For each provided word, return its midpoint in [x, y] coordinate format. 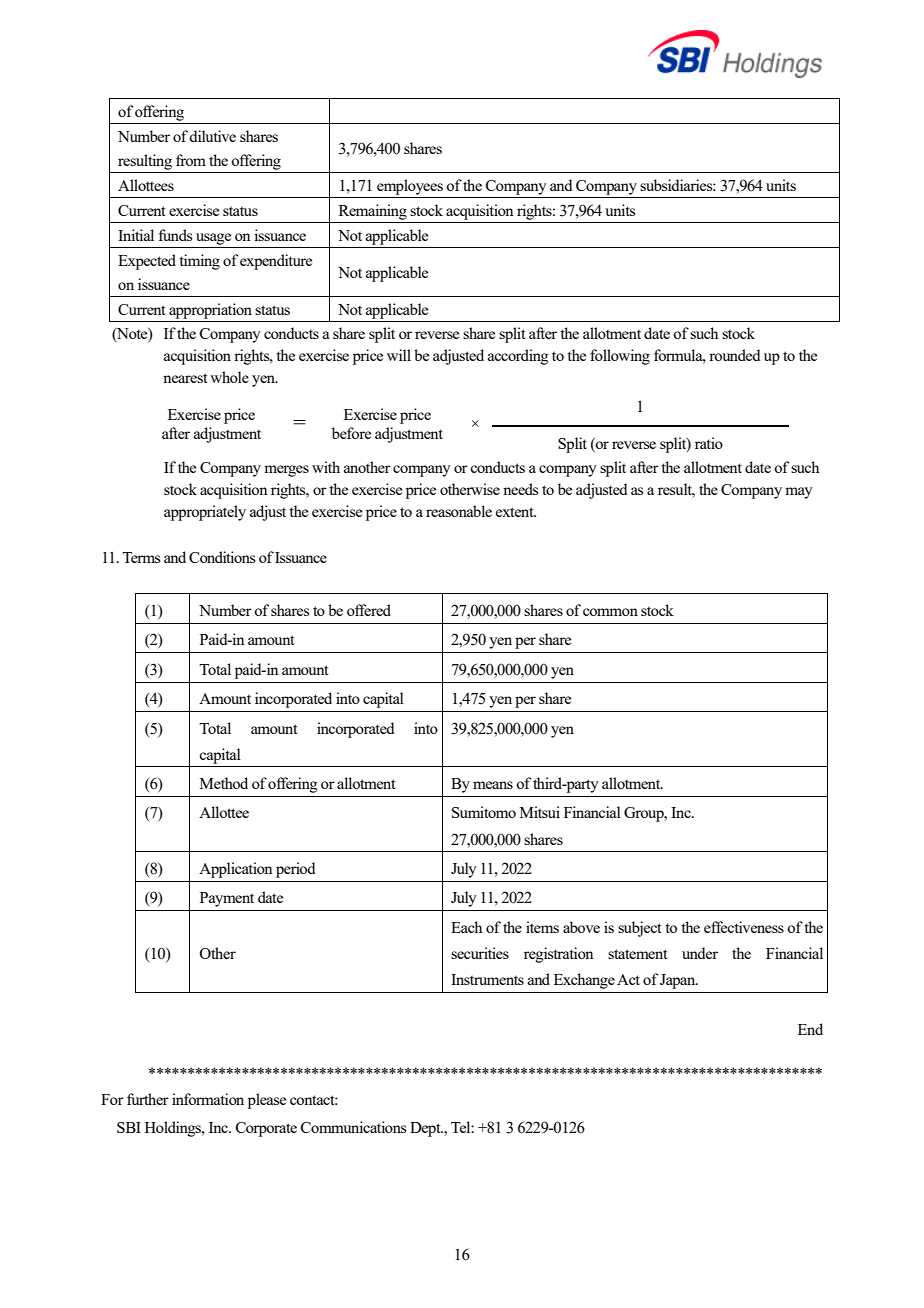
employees [410, 187]
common [610, 612]
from [191, 160]
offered [369, 610]
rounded [734, 355]
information [208, 1099]
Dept [426, 1129]
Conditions [222, 557]
